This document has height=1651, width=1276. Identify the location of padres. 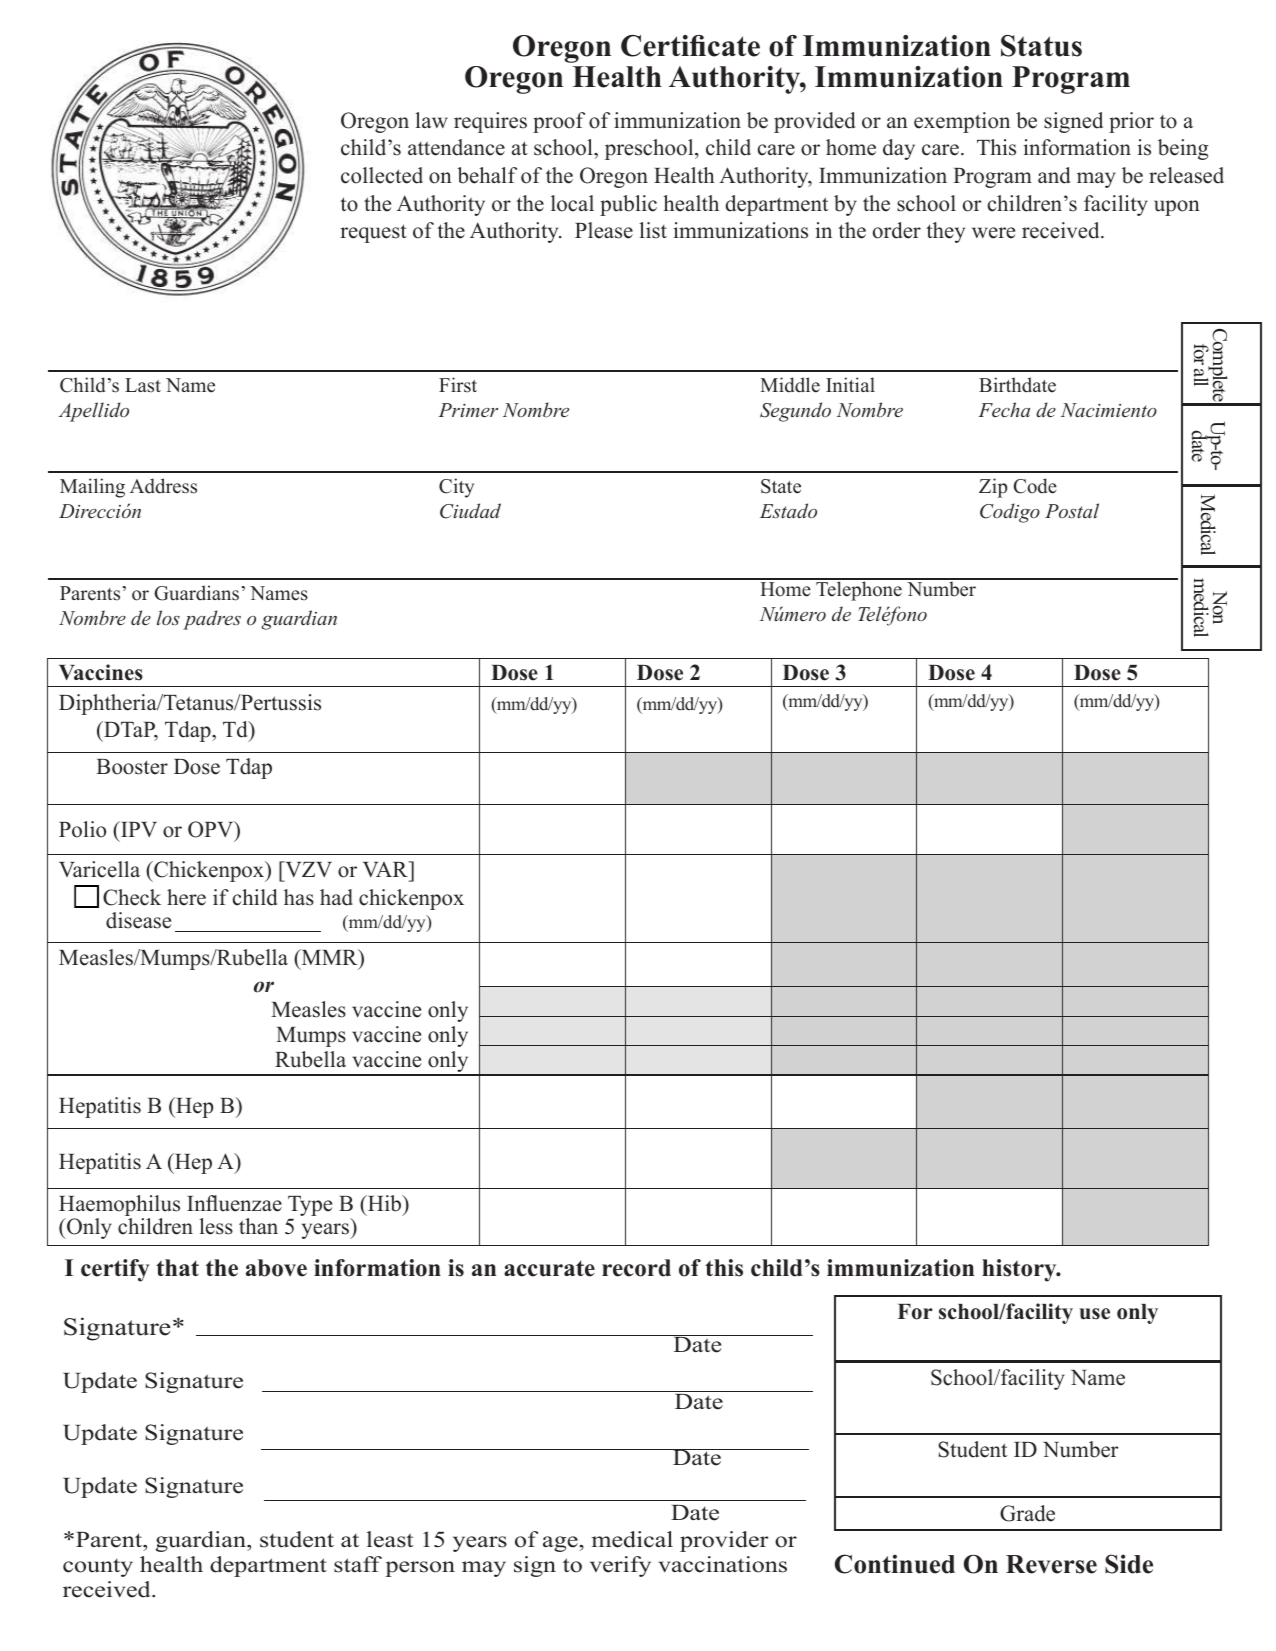
(212, 620).
